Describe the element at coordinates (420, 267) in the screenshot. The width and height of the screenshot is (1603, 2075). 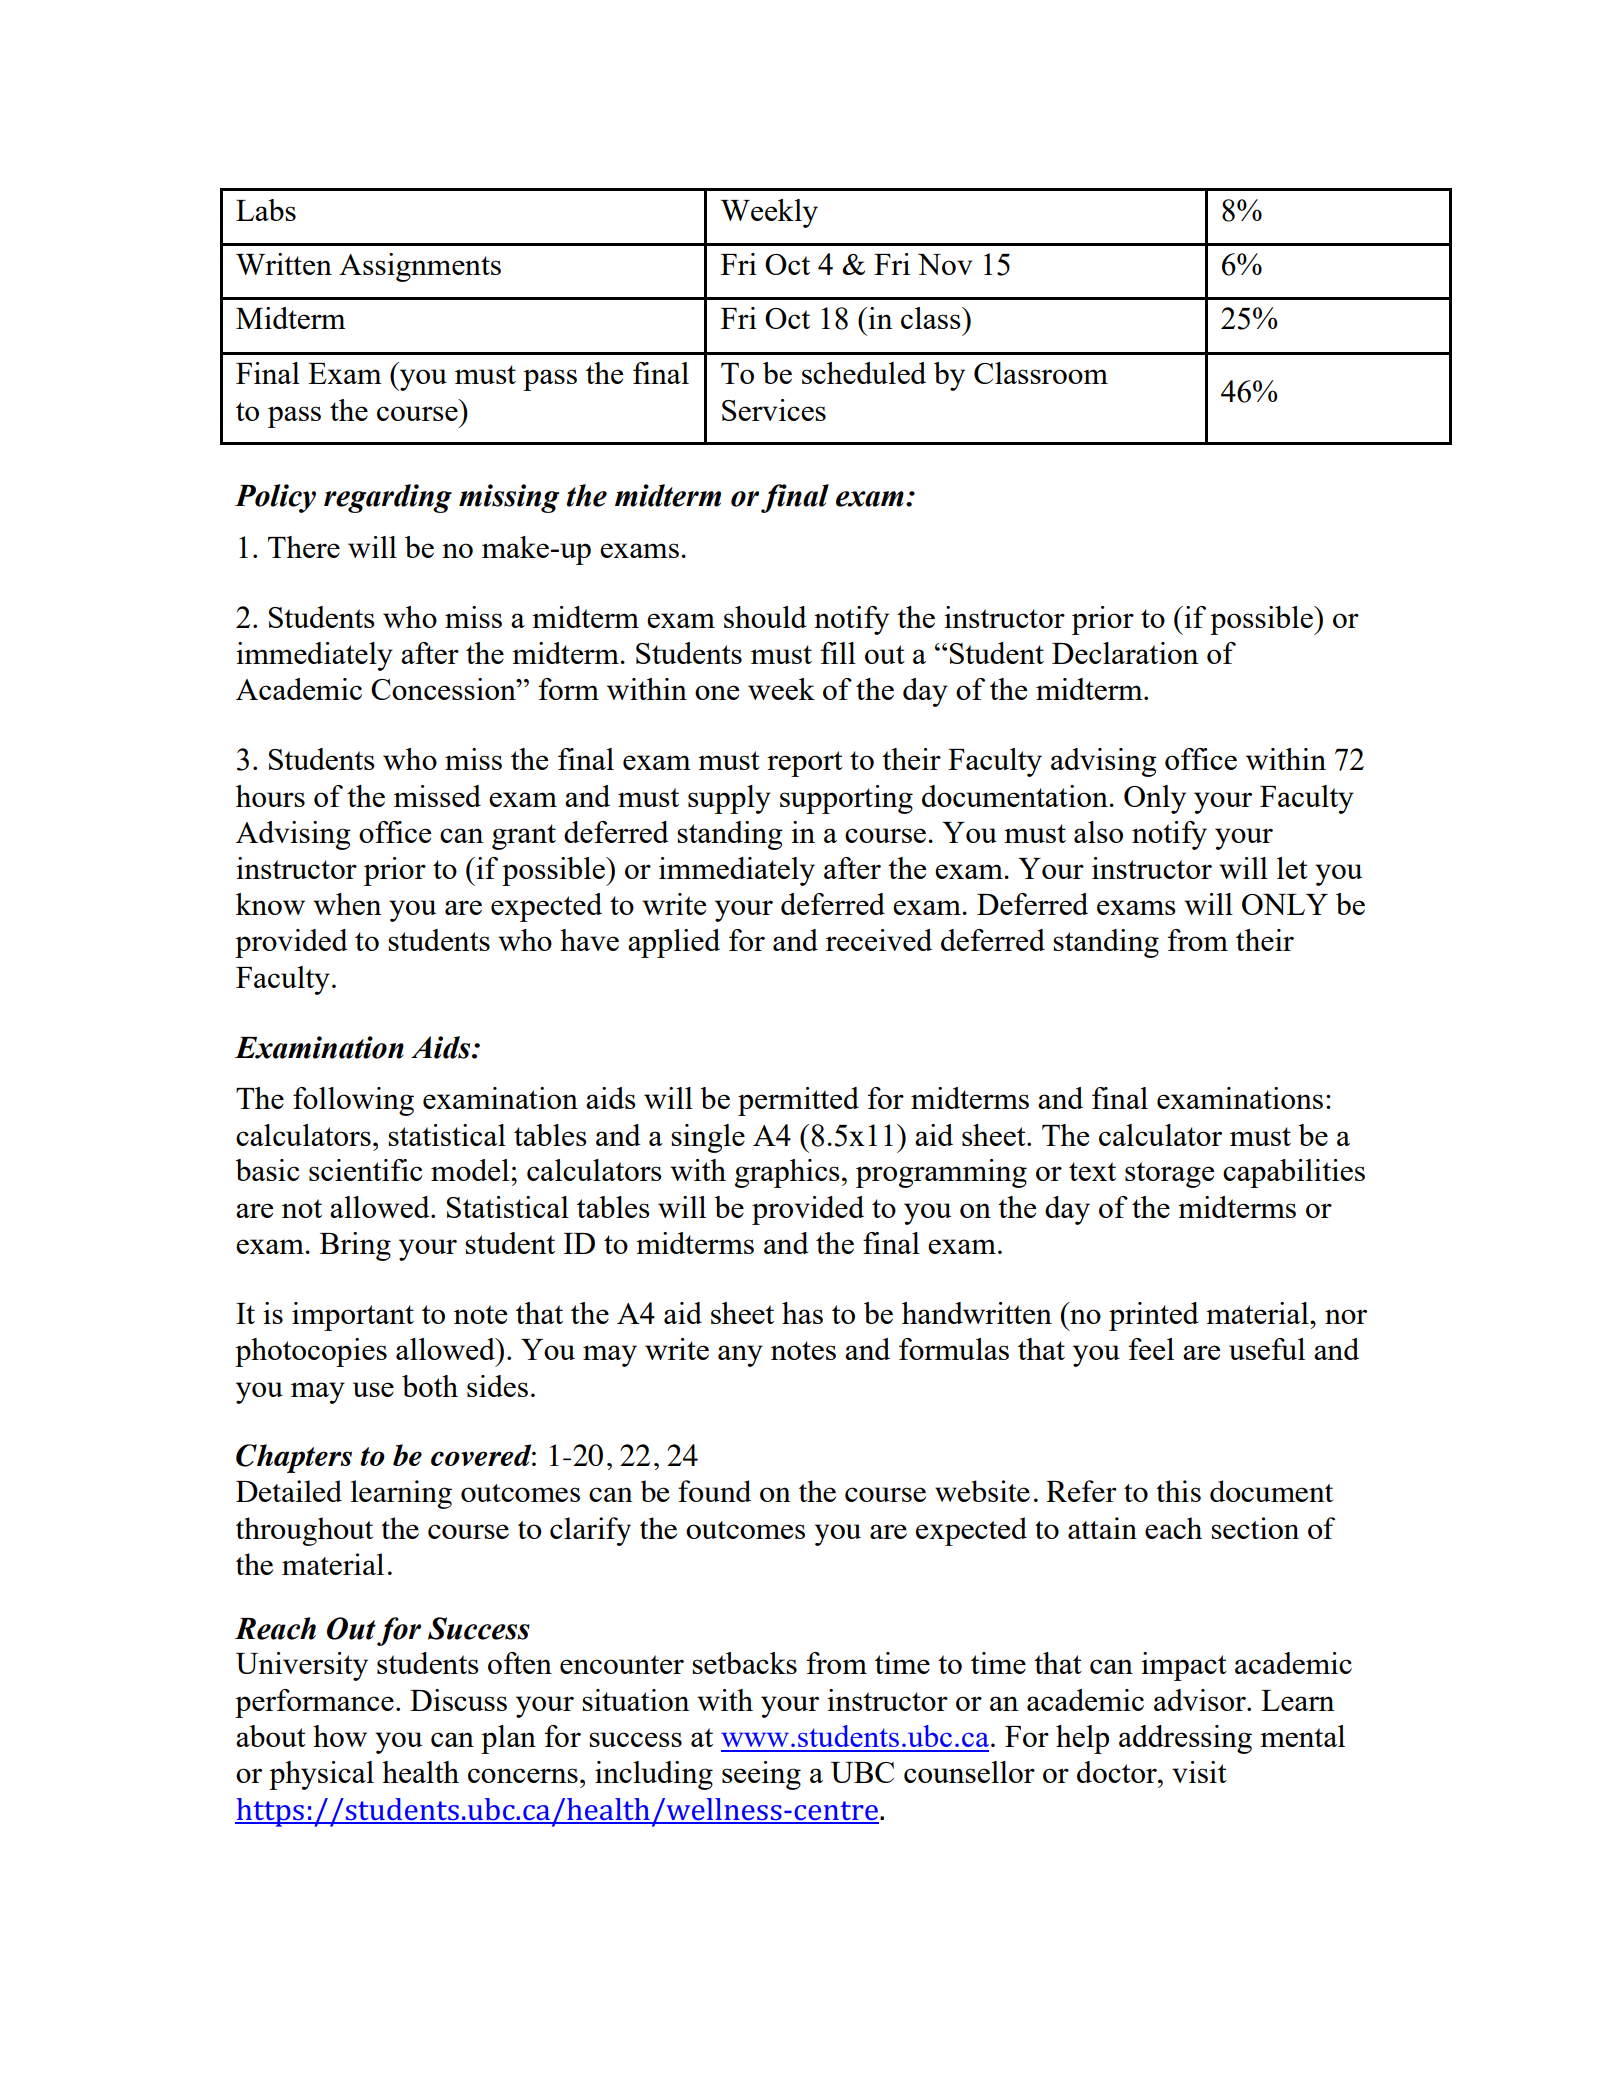
I see `Assignments` at that location.
